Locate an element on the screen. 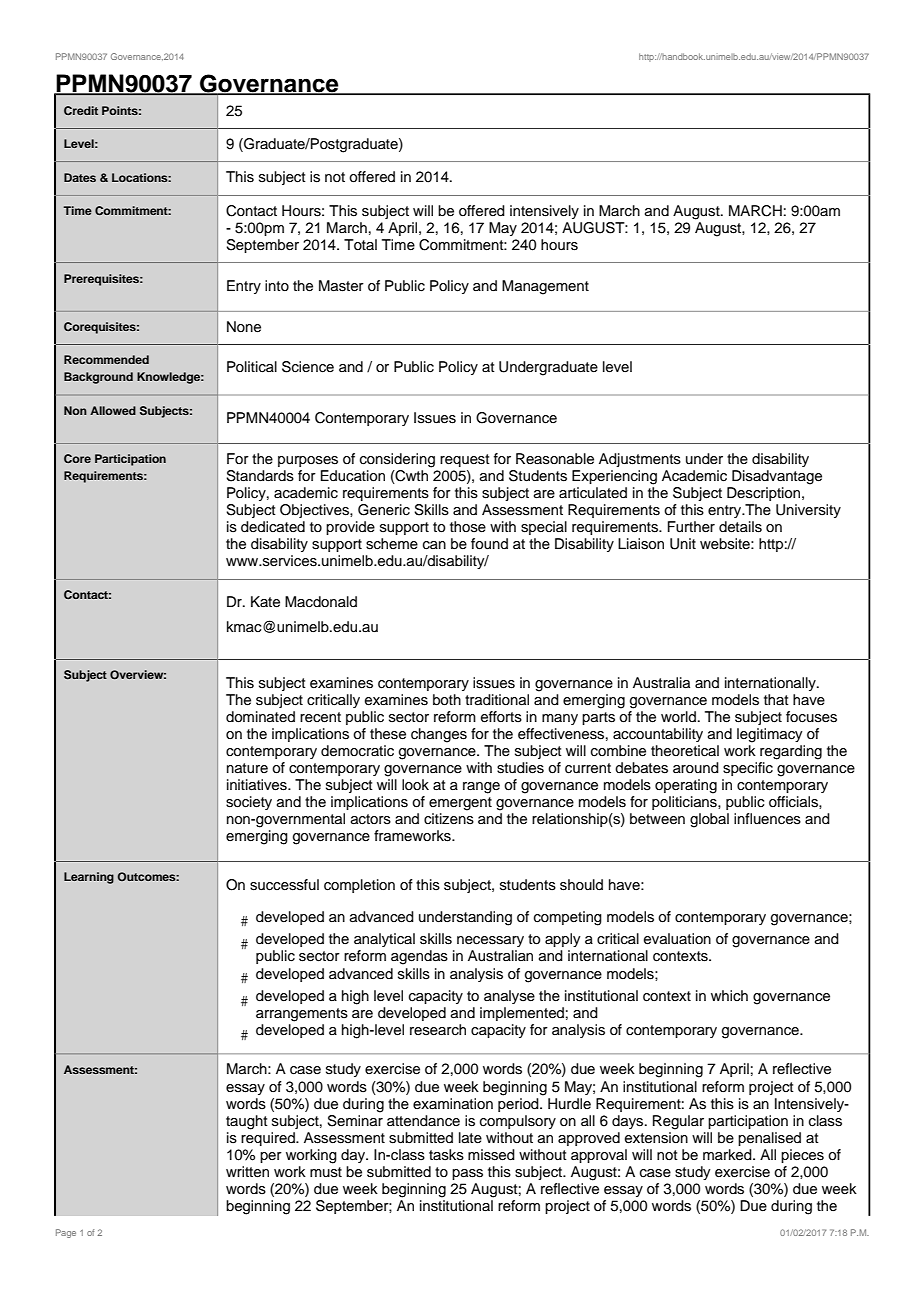  written is located at coordinates (247, 1172).
